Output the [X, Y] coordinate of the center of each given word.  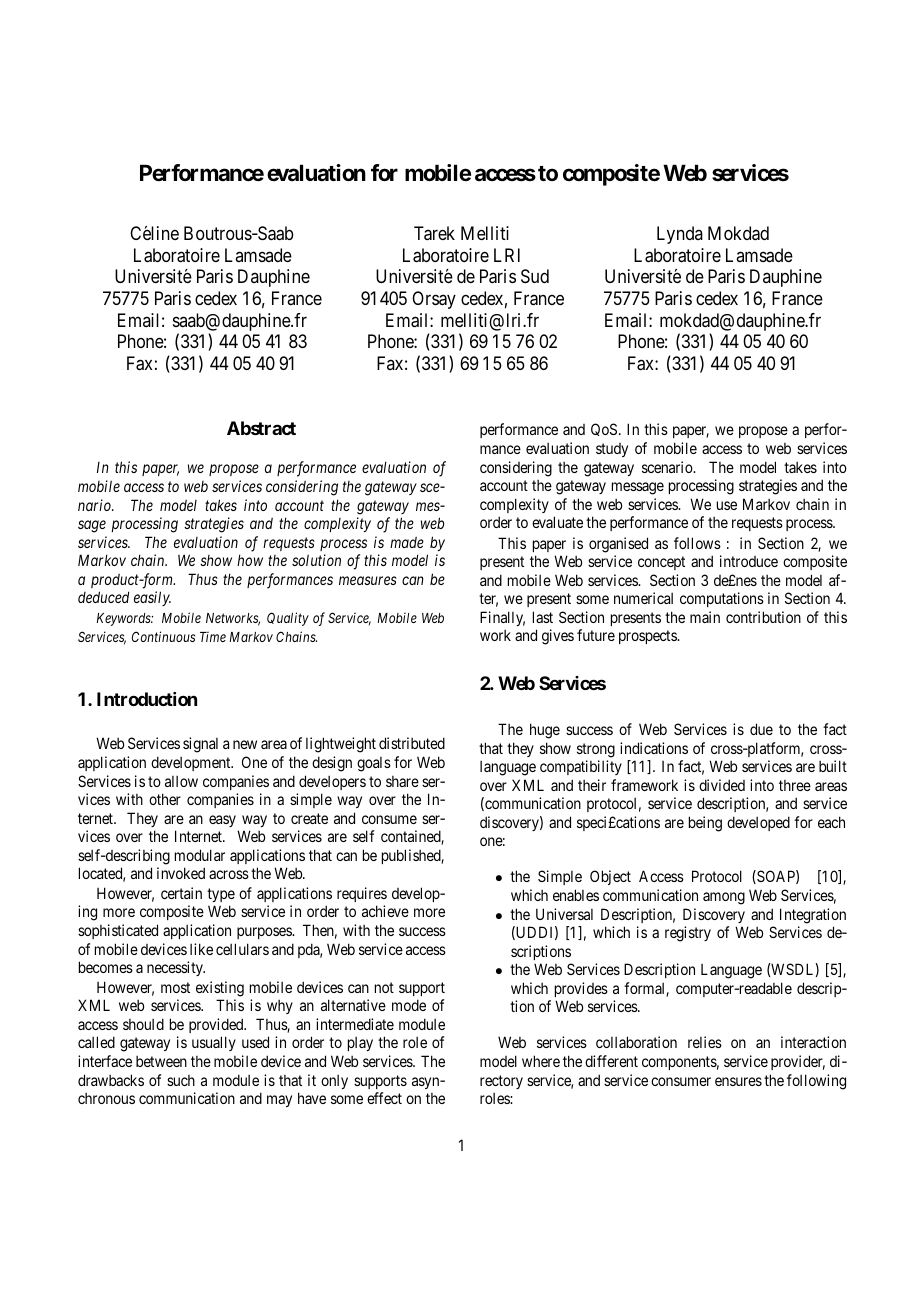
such [181, 1080]
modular [200, 855]
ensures [738, 1081]
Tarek [434, 233]
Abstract [261, 428]
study [612, 450]
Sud [535, 276]
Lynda [680, 235]
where [541, 1061]
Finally [502, 618]
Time [213, 636]
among [724, 898]
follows [697, 543]
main [705, 617]
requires [362, 894]
